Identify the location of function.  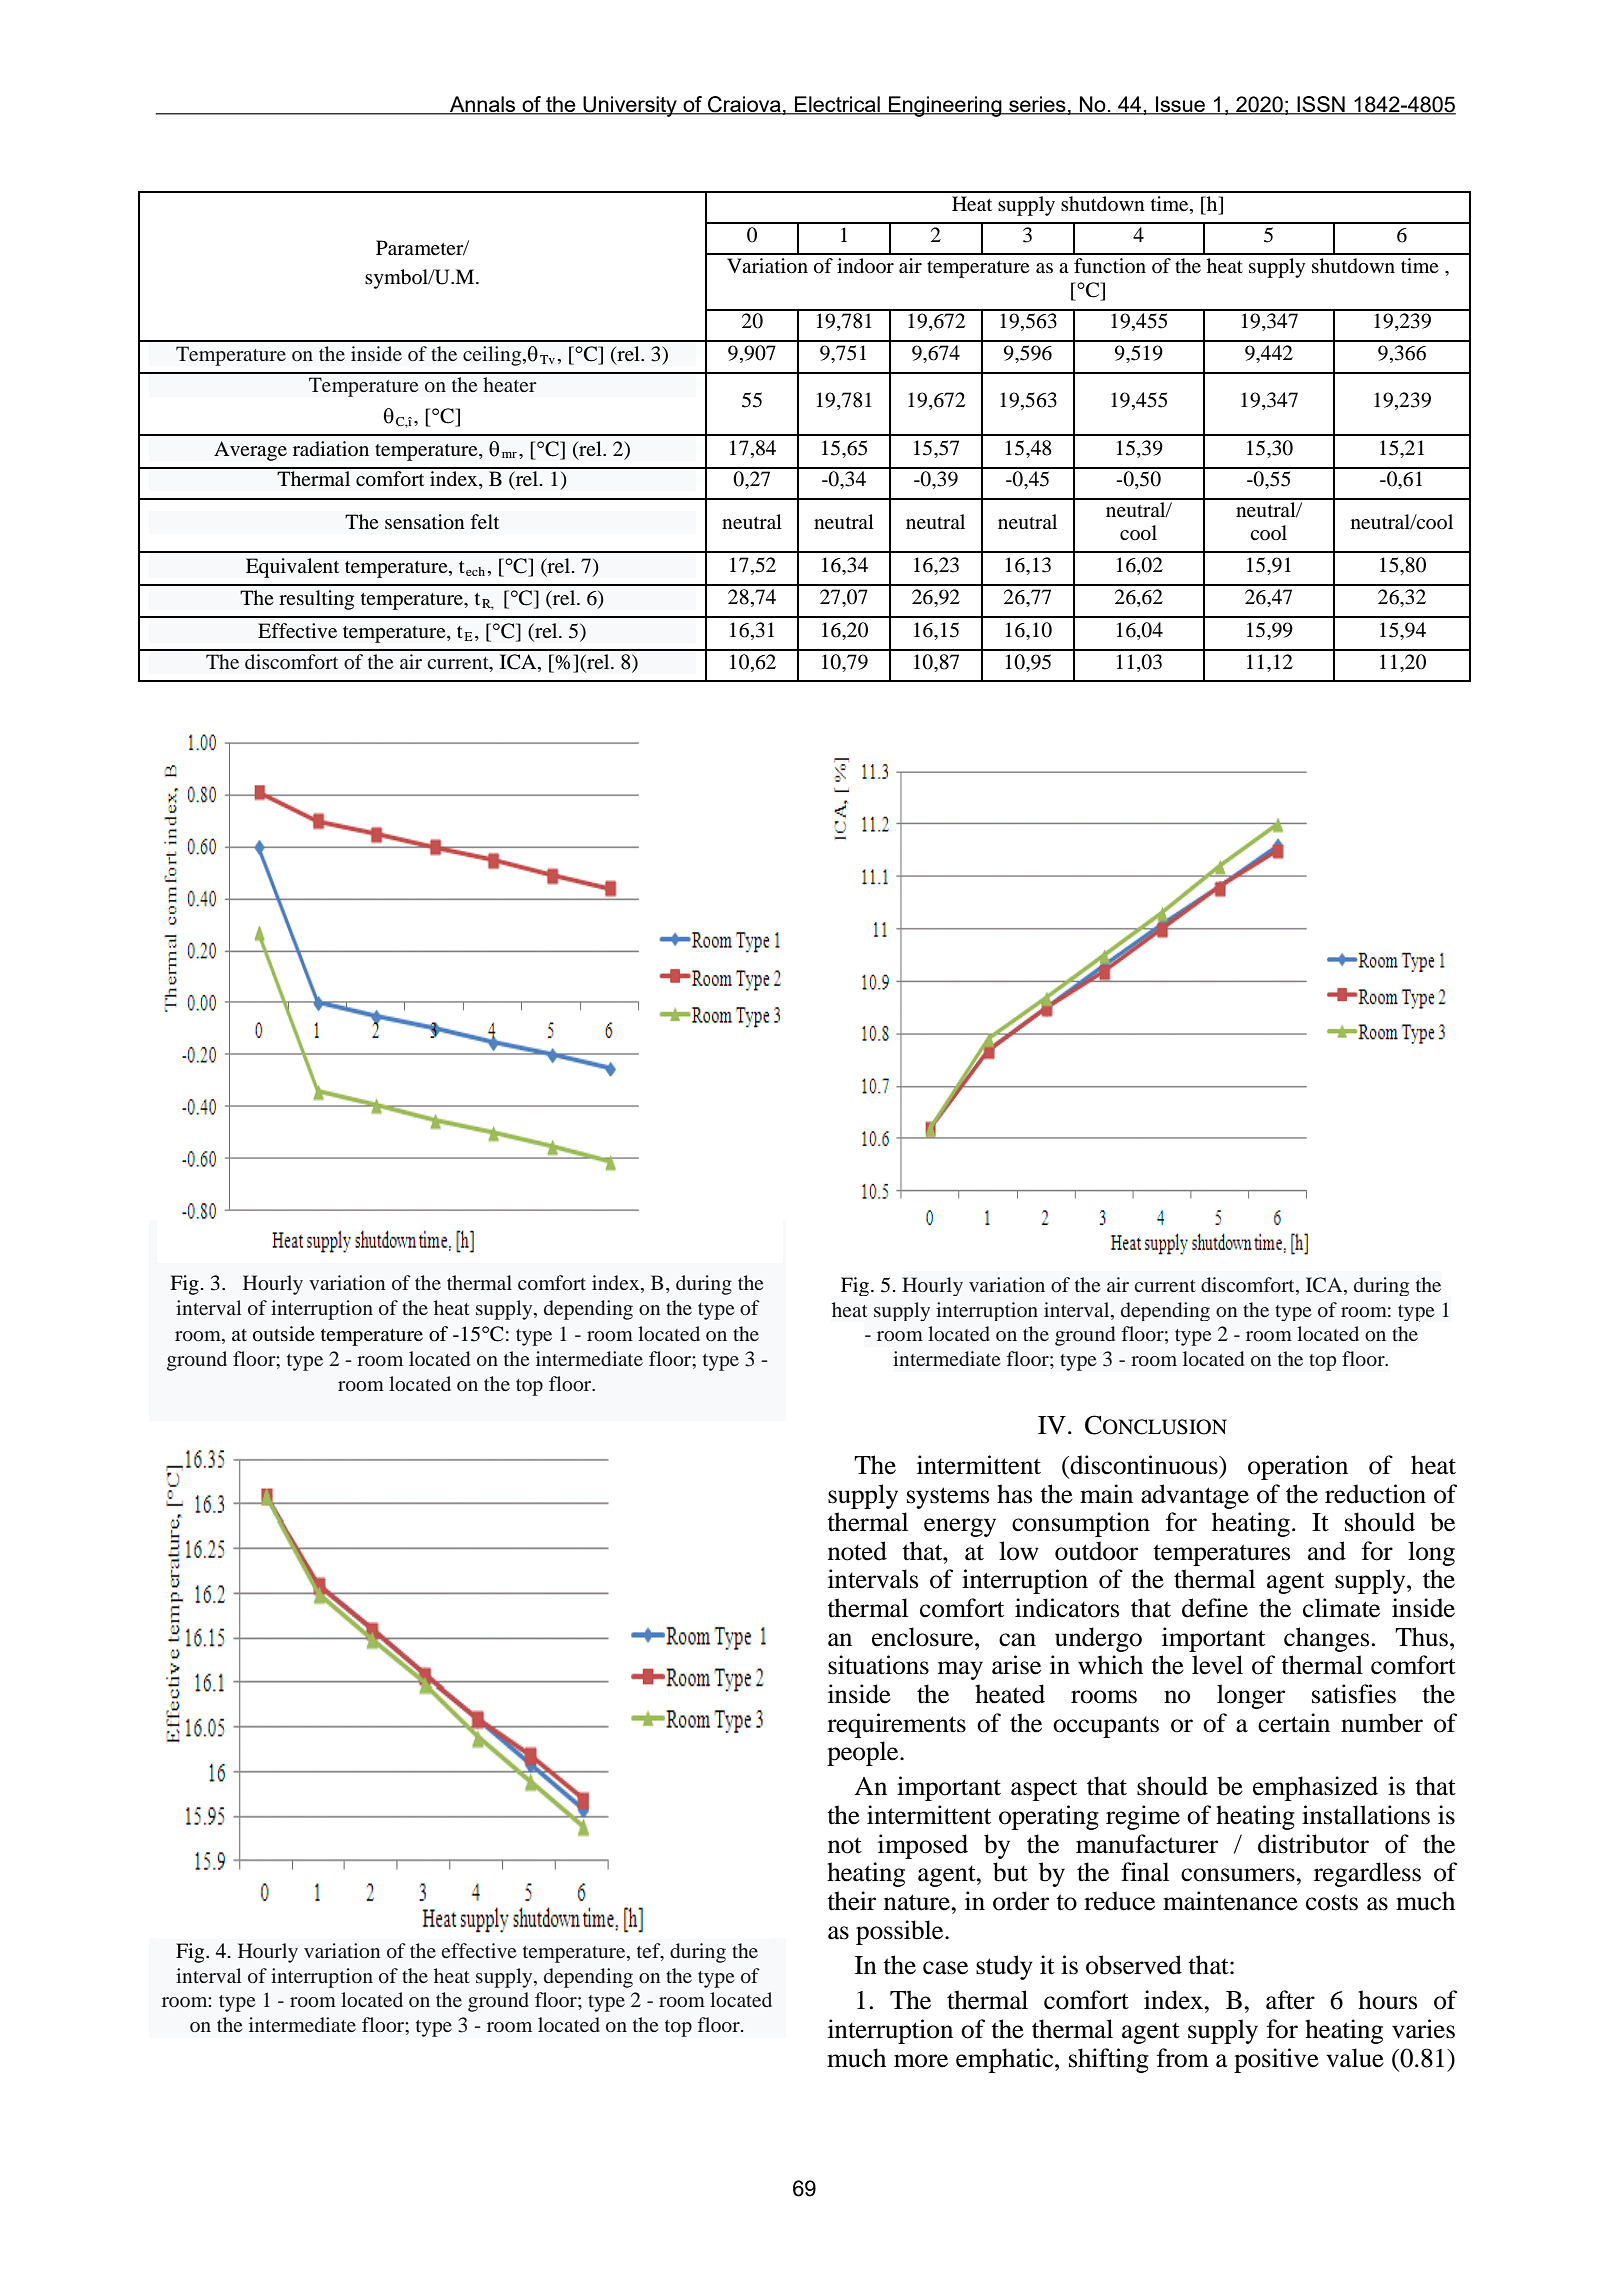
(1110, 266).
